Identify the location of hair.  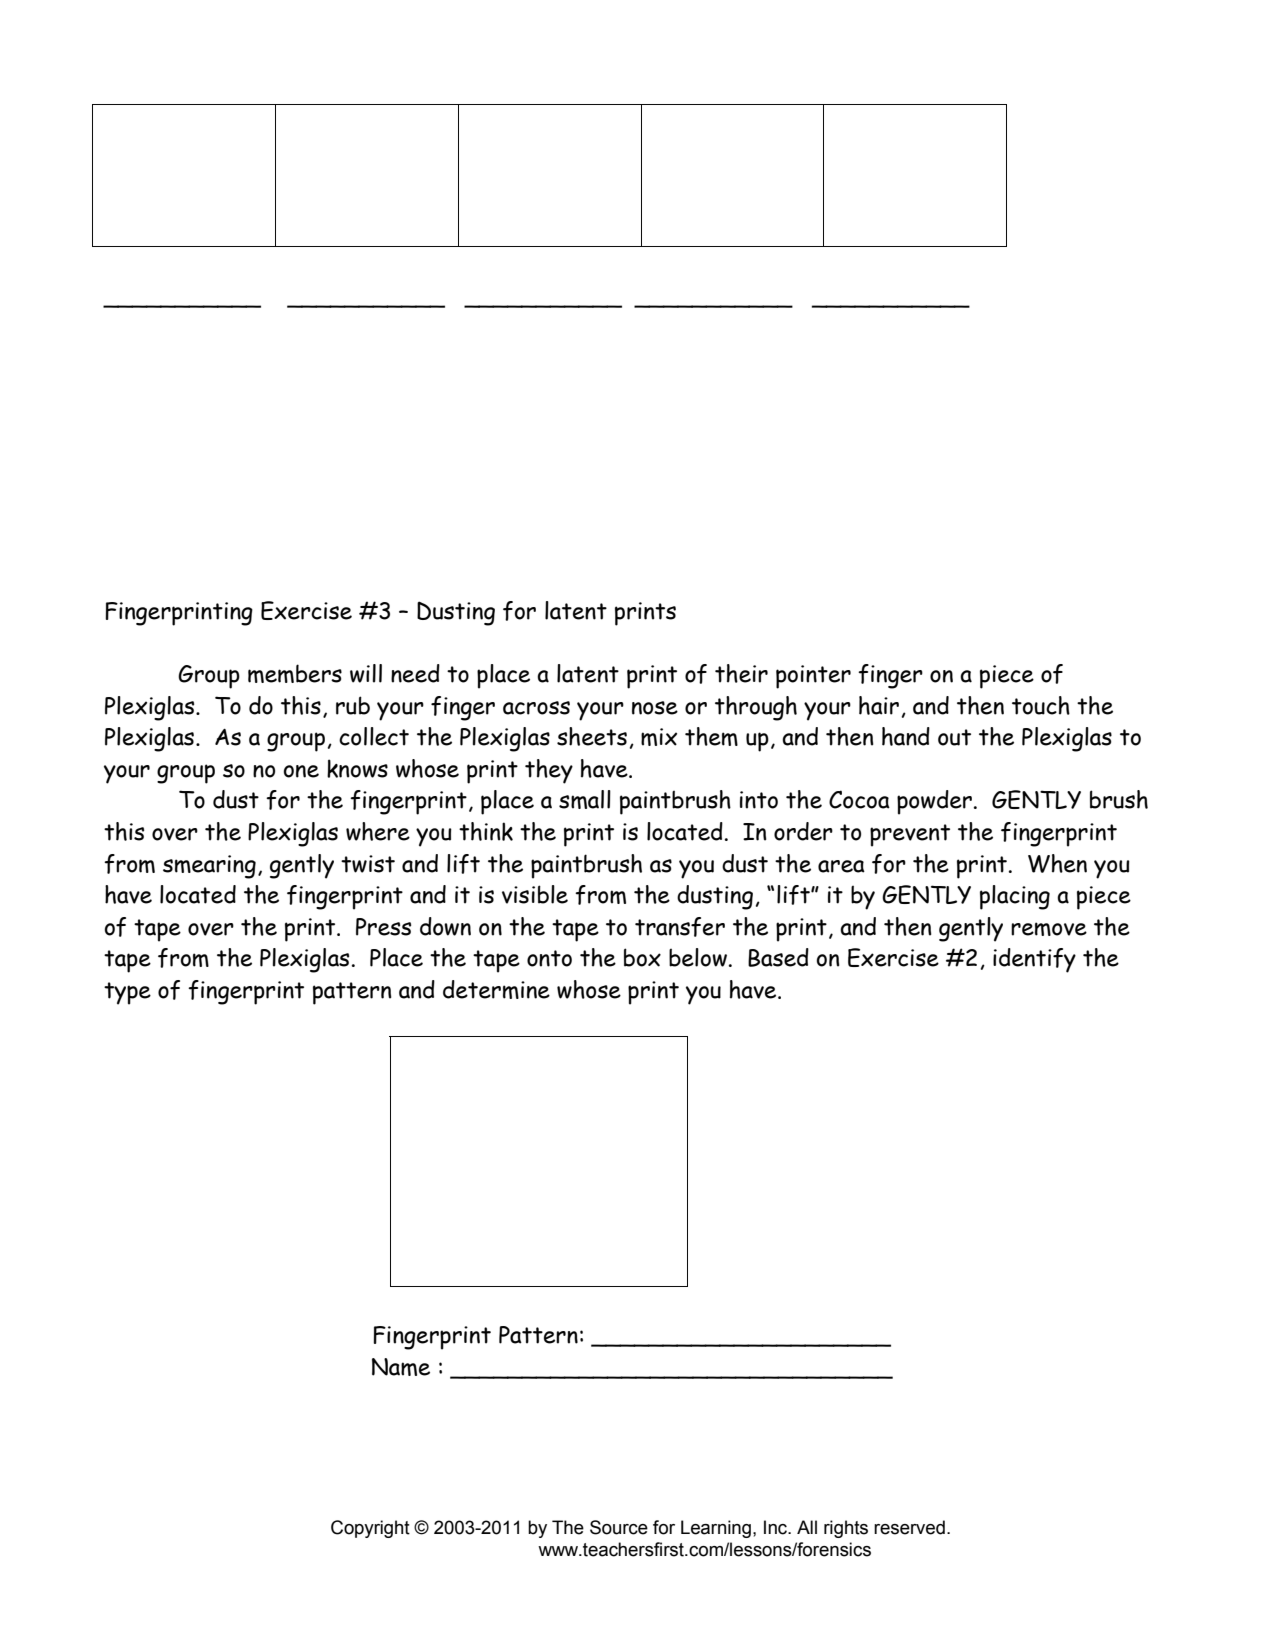
(879, 705).
